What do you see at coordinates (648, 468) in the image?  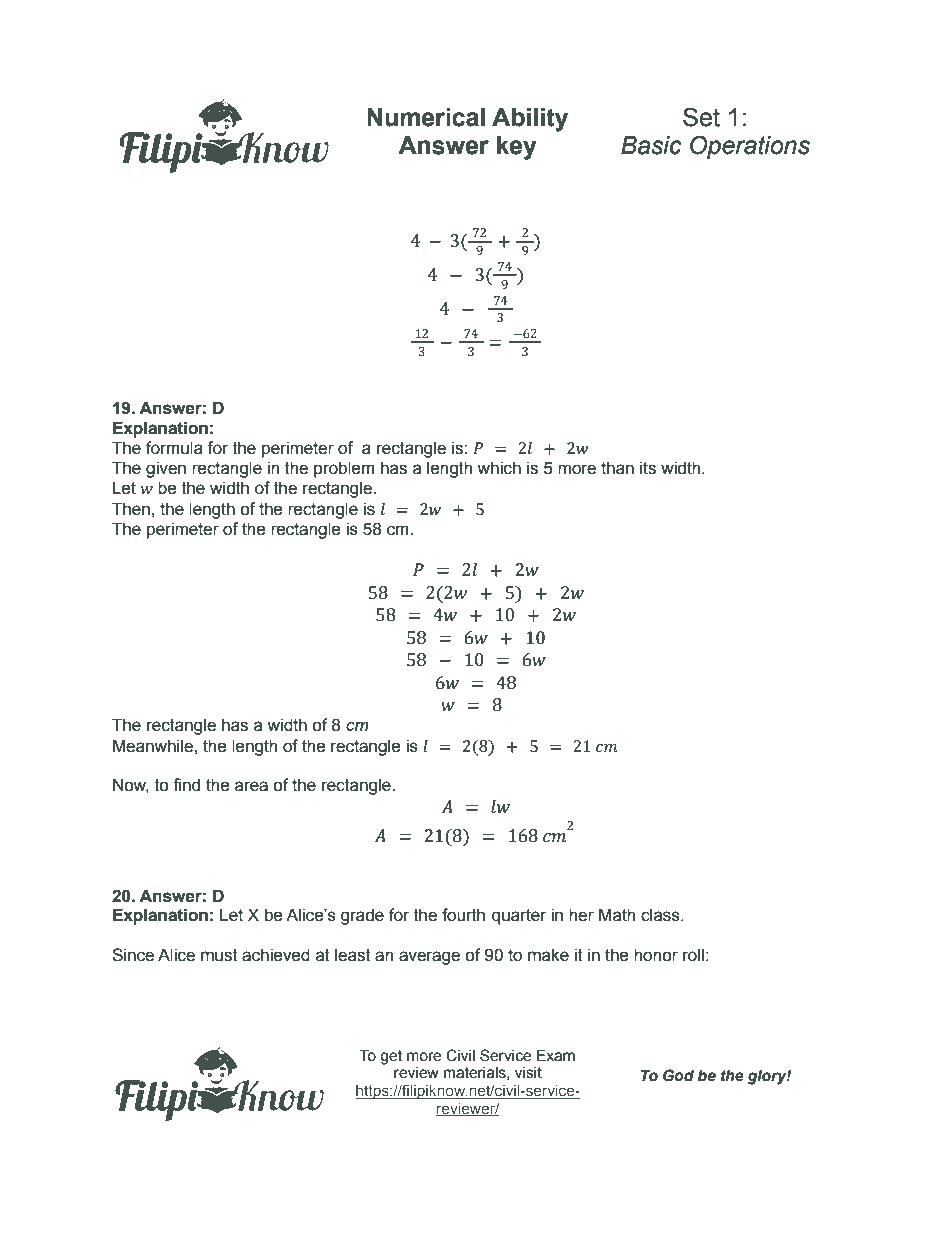 I see `its` at bounding box center [648, 468].
